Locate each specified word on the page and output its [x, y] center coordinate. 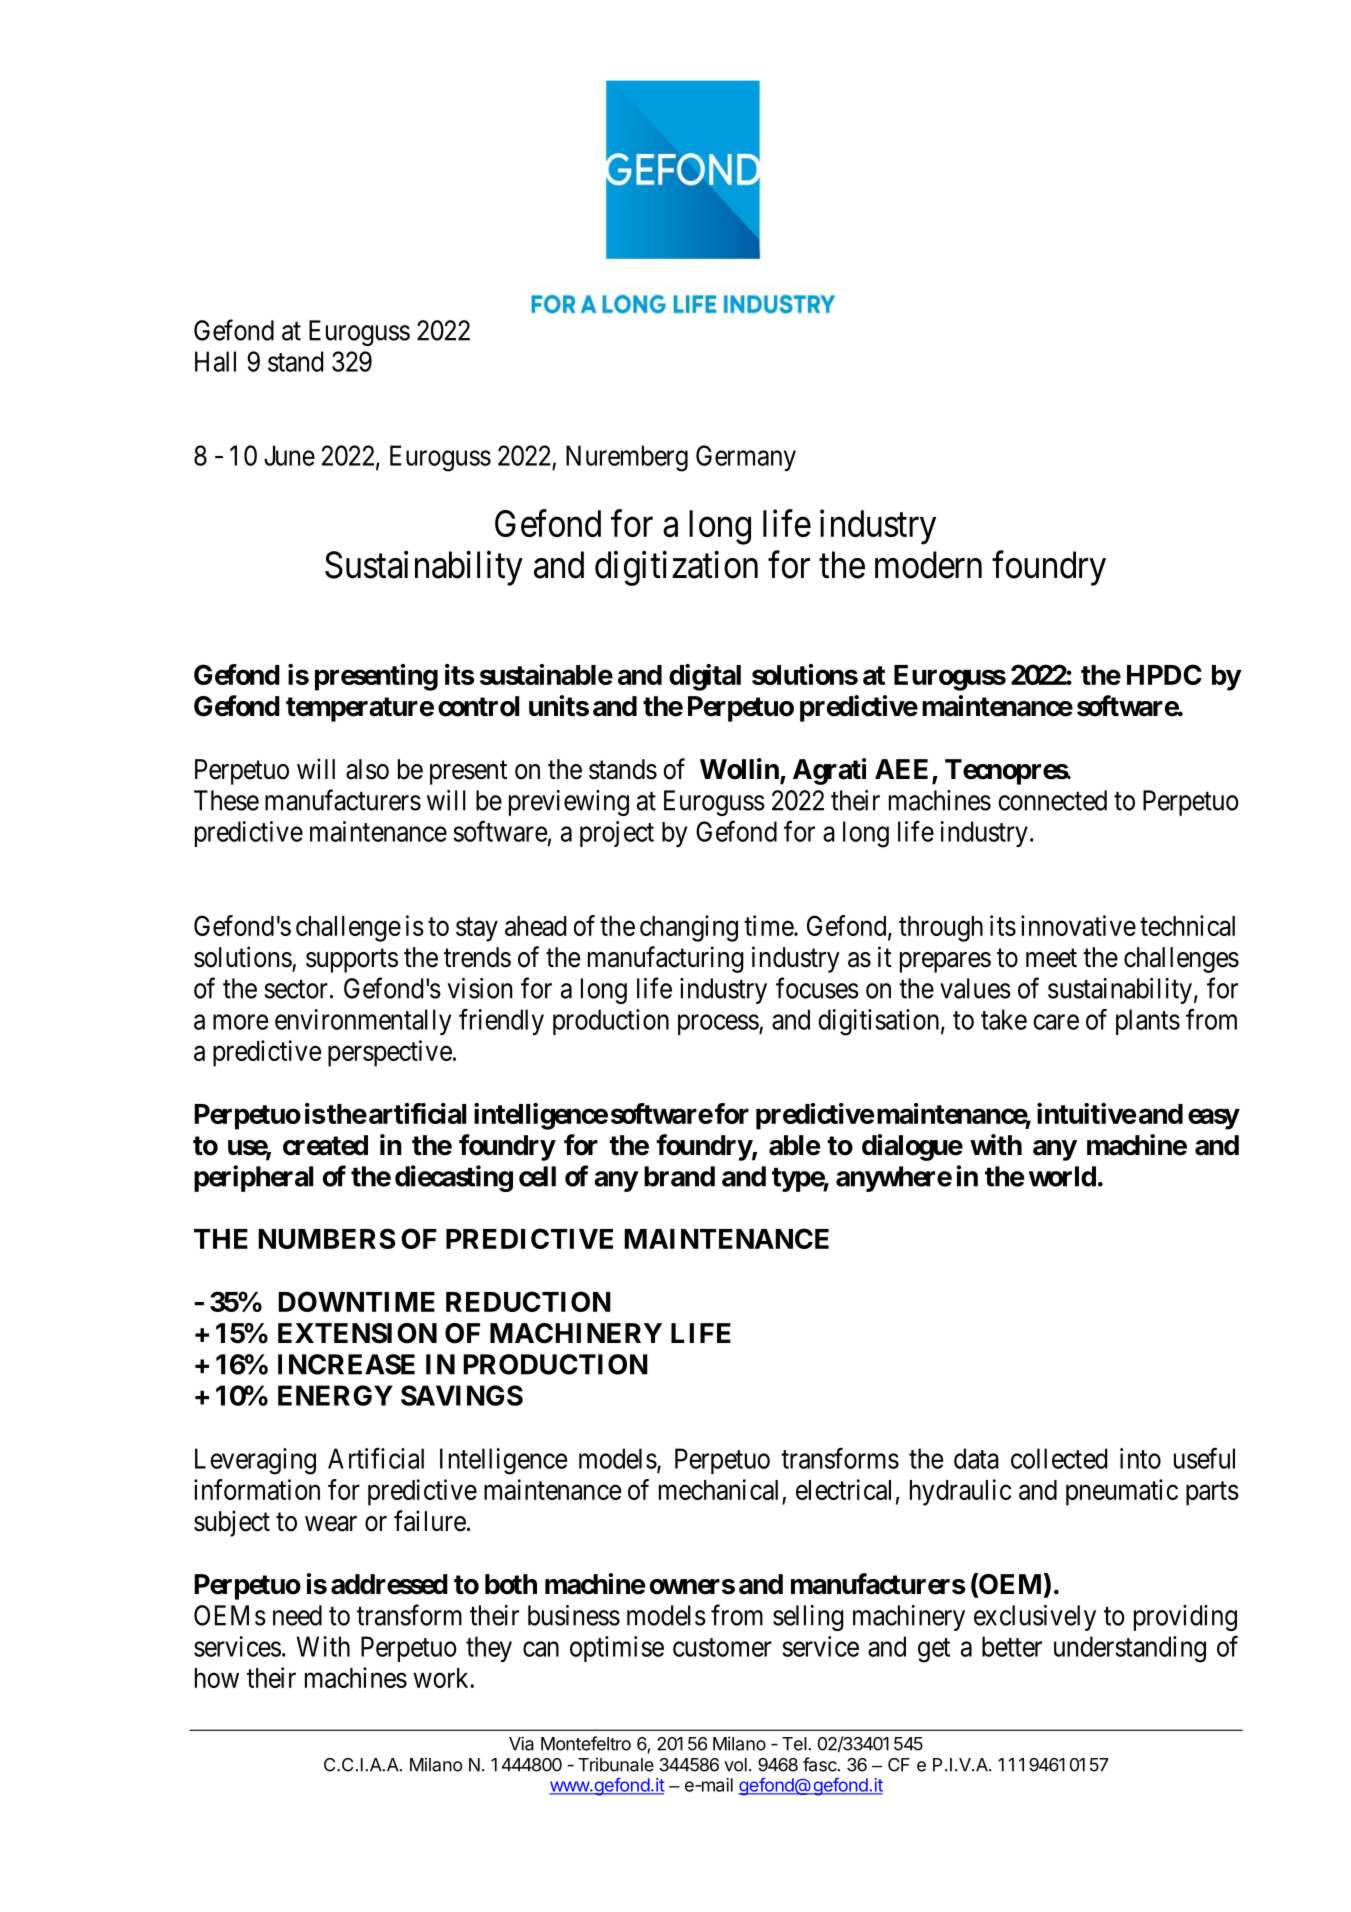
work [442, 1678]
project [617, 834]
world [1062, 1176]
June [289, 455]
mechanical [718, 1489]
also [367, 769]
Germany [746, 458]
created [325, 1145]
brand [679, 1176]
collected [1059, 1458]
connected [1052, 800]
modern [928, 565]
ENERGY [335, 1395]
